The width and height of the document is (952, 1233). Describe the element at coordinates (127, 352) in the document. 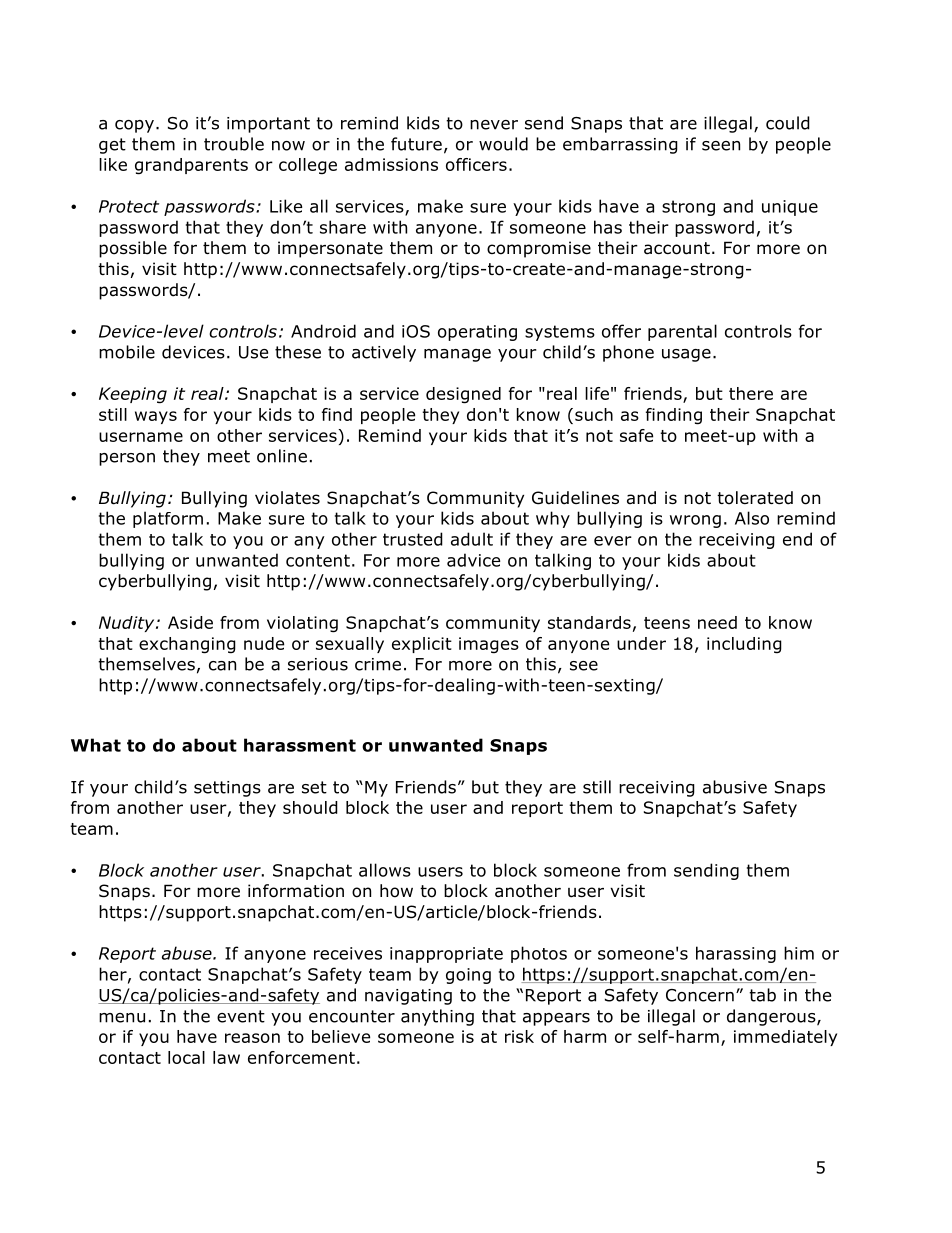

I see `mobile` at that location.
